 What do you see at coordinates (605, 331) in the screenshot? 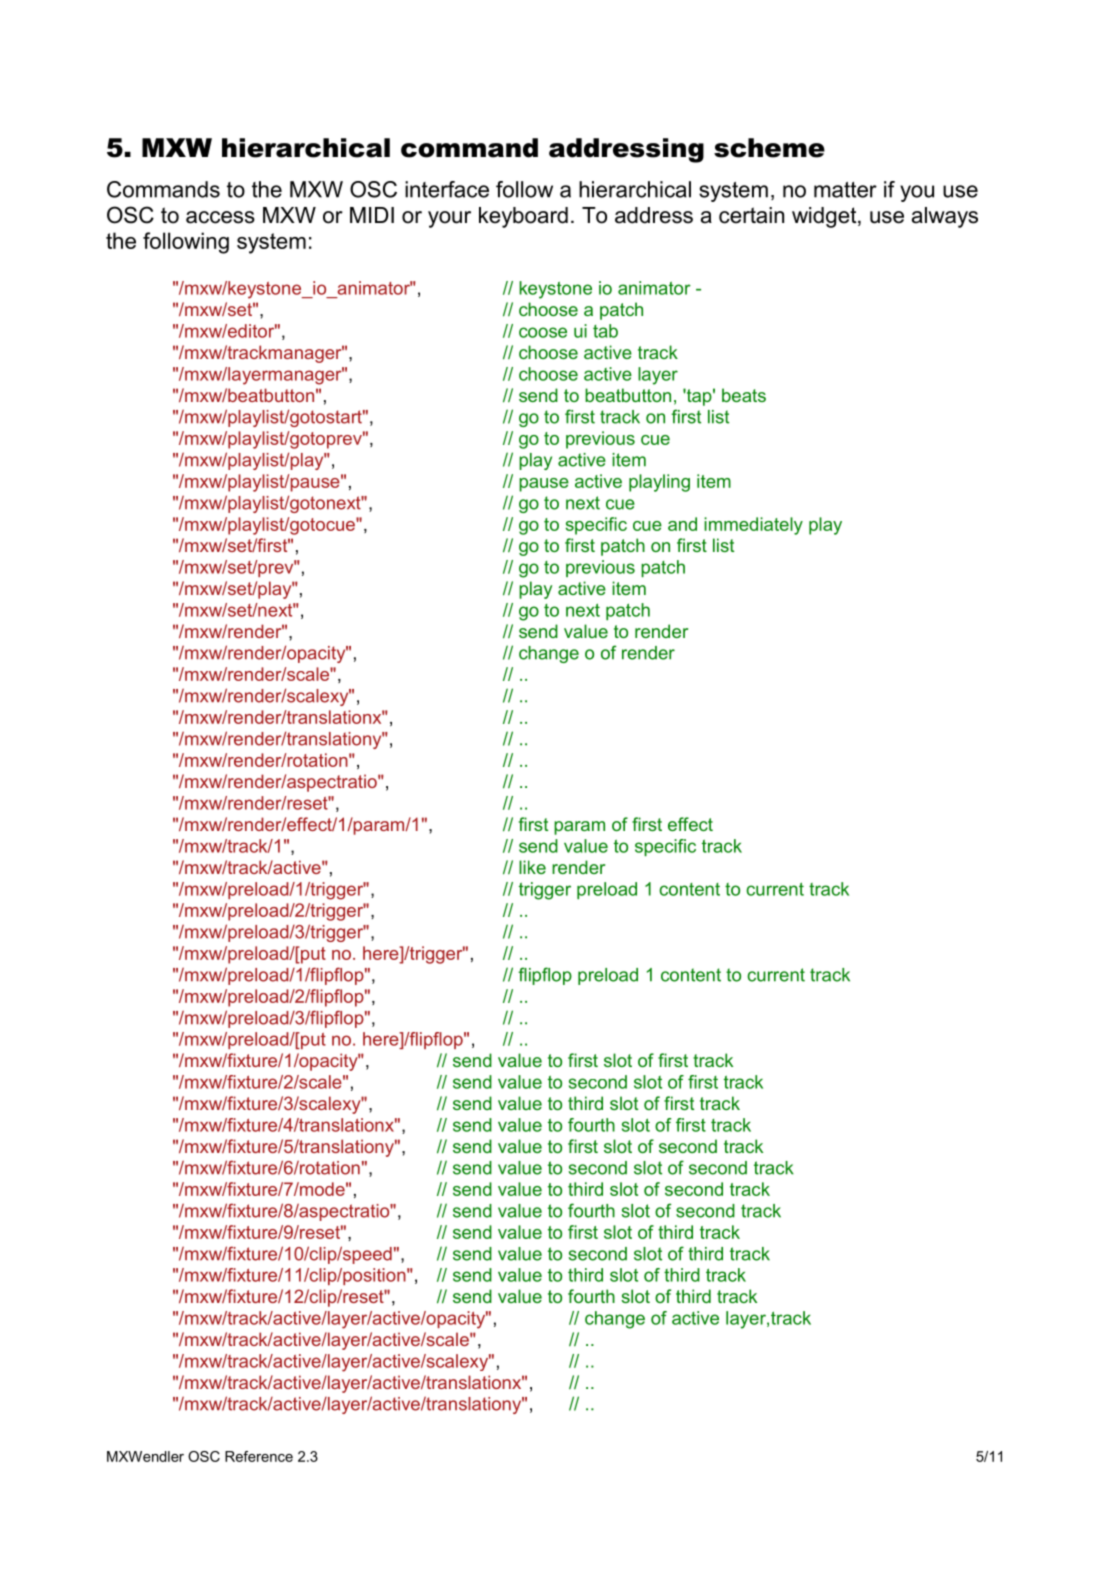
I see `tab` at bounding box center [605, 331].
